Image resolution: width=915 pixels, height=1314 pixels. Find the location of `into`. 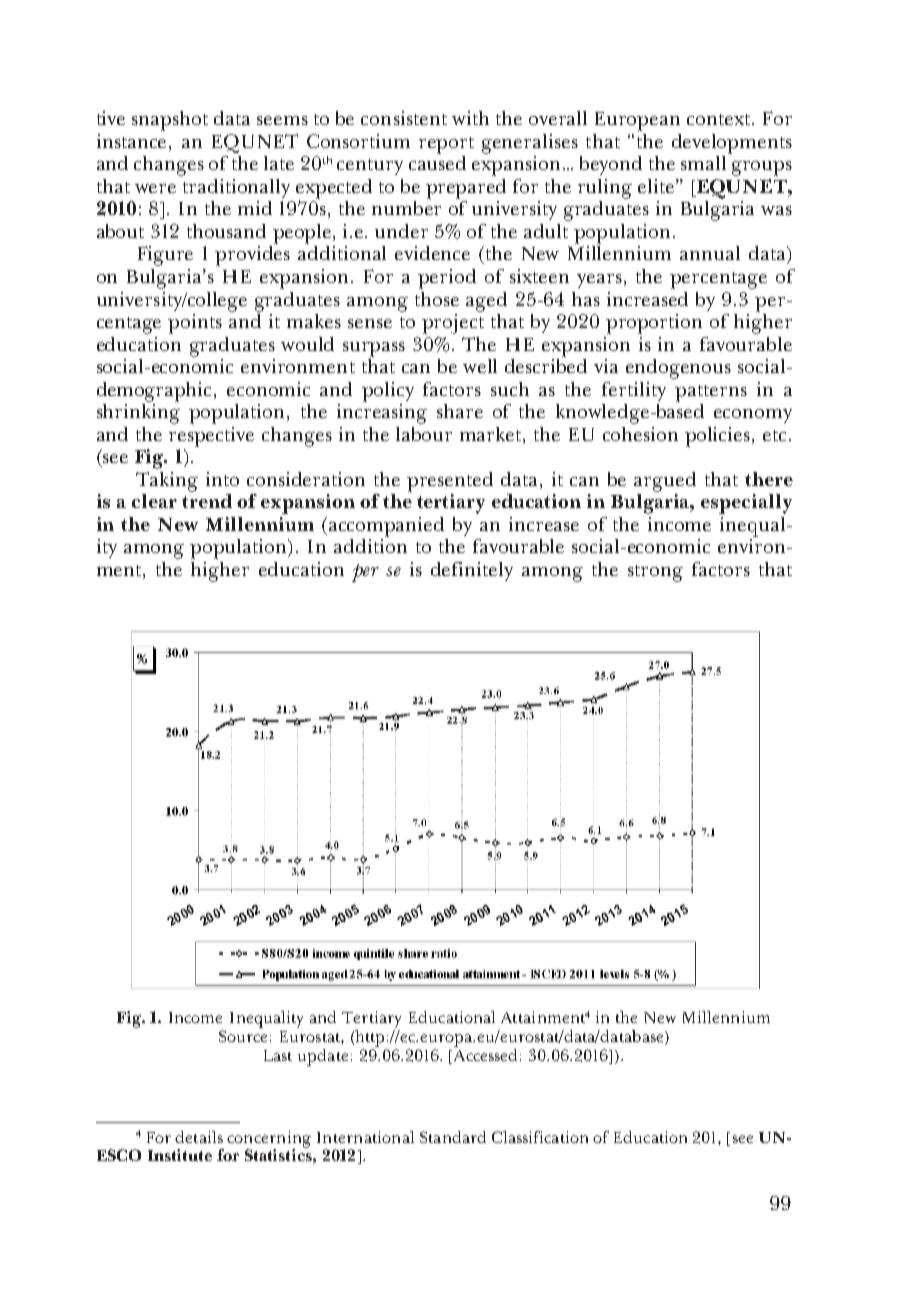

into is located at coordinates (222, 479).
